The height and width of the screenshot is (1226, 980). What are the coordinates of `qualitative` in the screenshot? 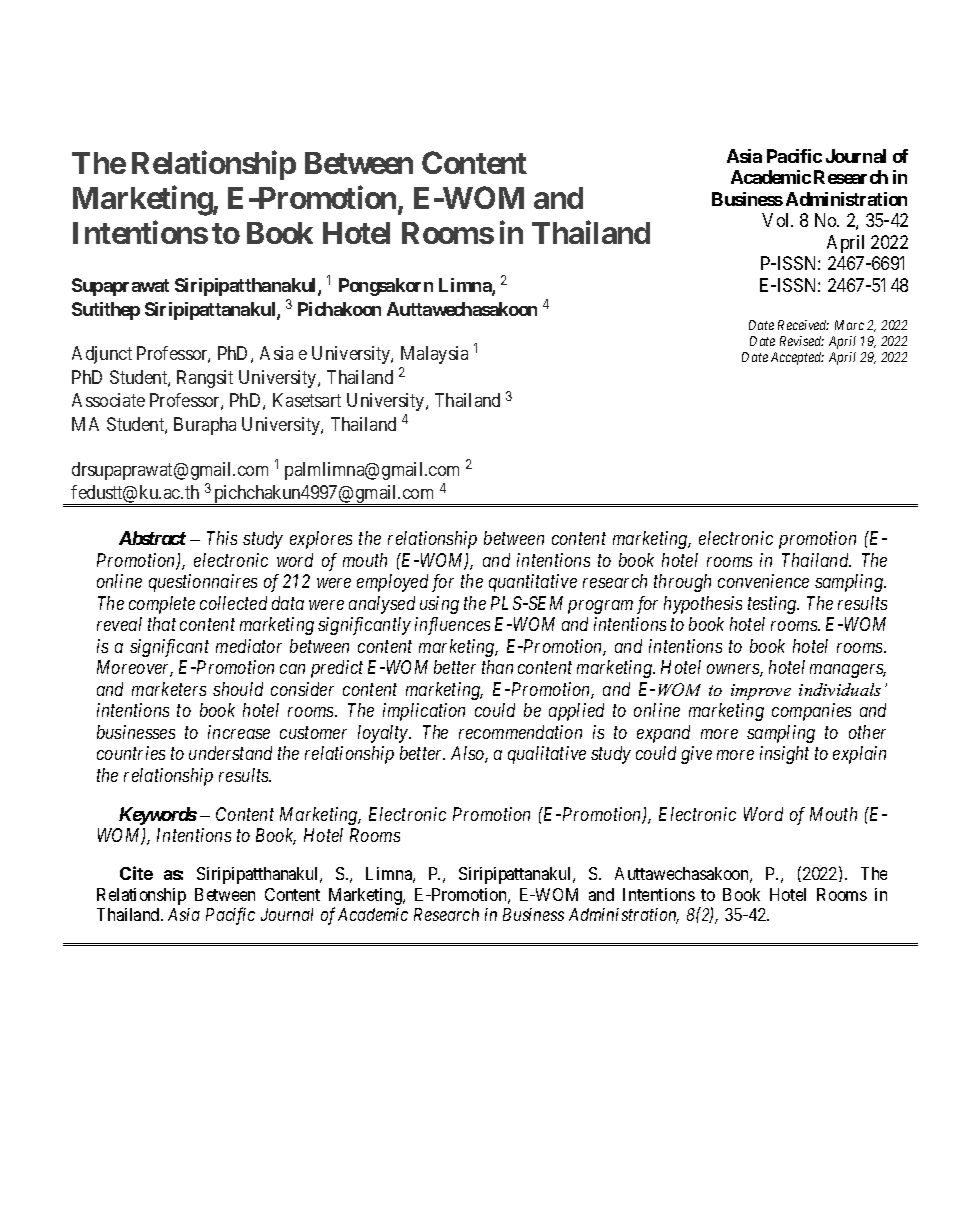 It's located at (547, 755).
